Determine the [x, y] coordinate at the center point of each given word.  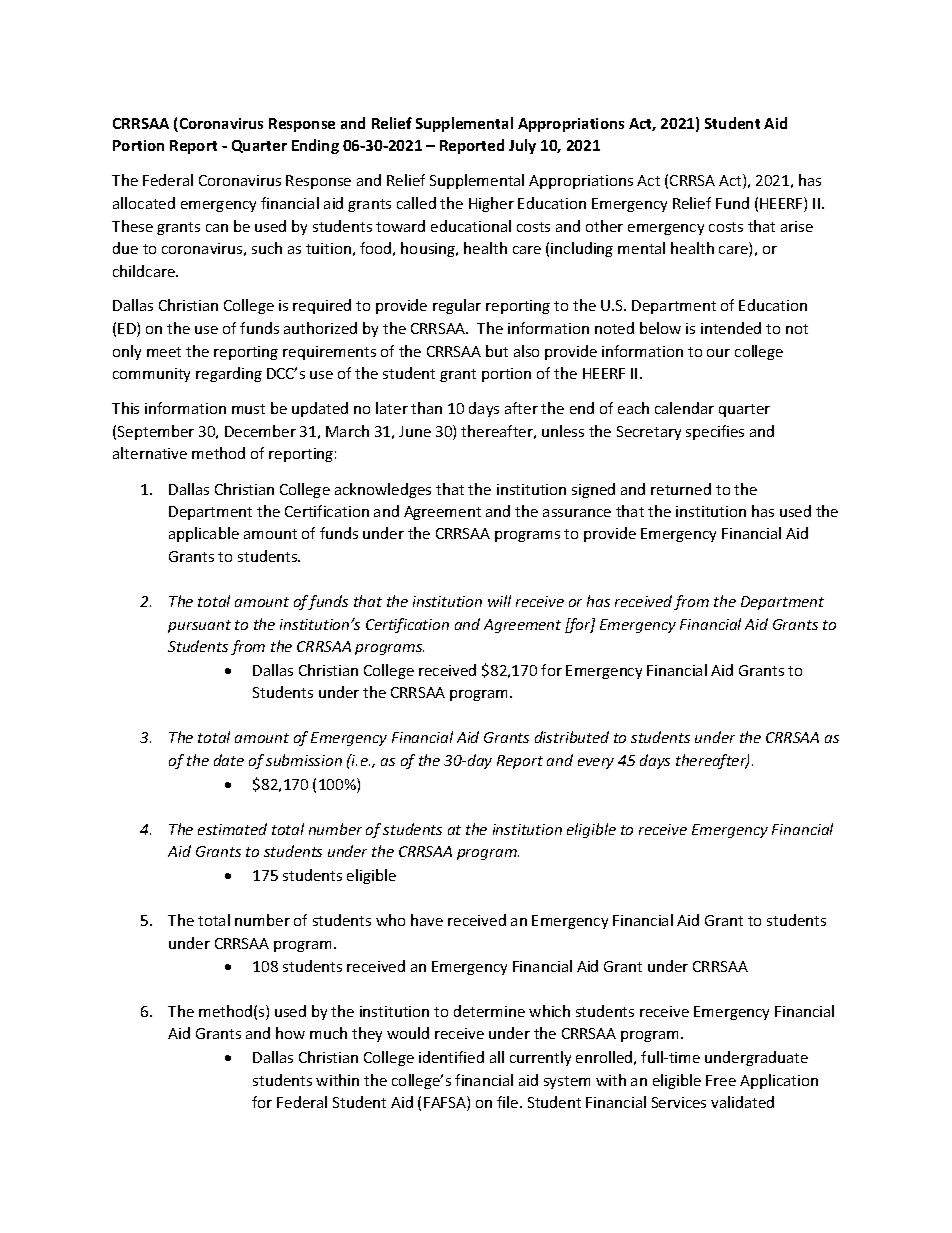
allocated [144, 203]
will [499, 601]
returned [681, 489]
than [426, 408]
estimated [232, 829]
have [427, 920]
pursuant [199, 626]
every [596, 763]
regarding [229, 374]
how [290, 1033]
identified [451, 1057]
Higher [491, 204]
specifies [715, 432]
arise [797, 226]
